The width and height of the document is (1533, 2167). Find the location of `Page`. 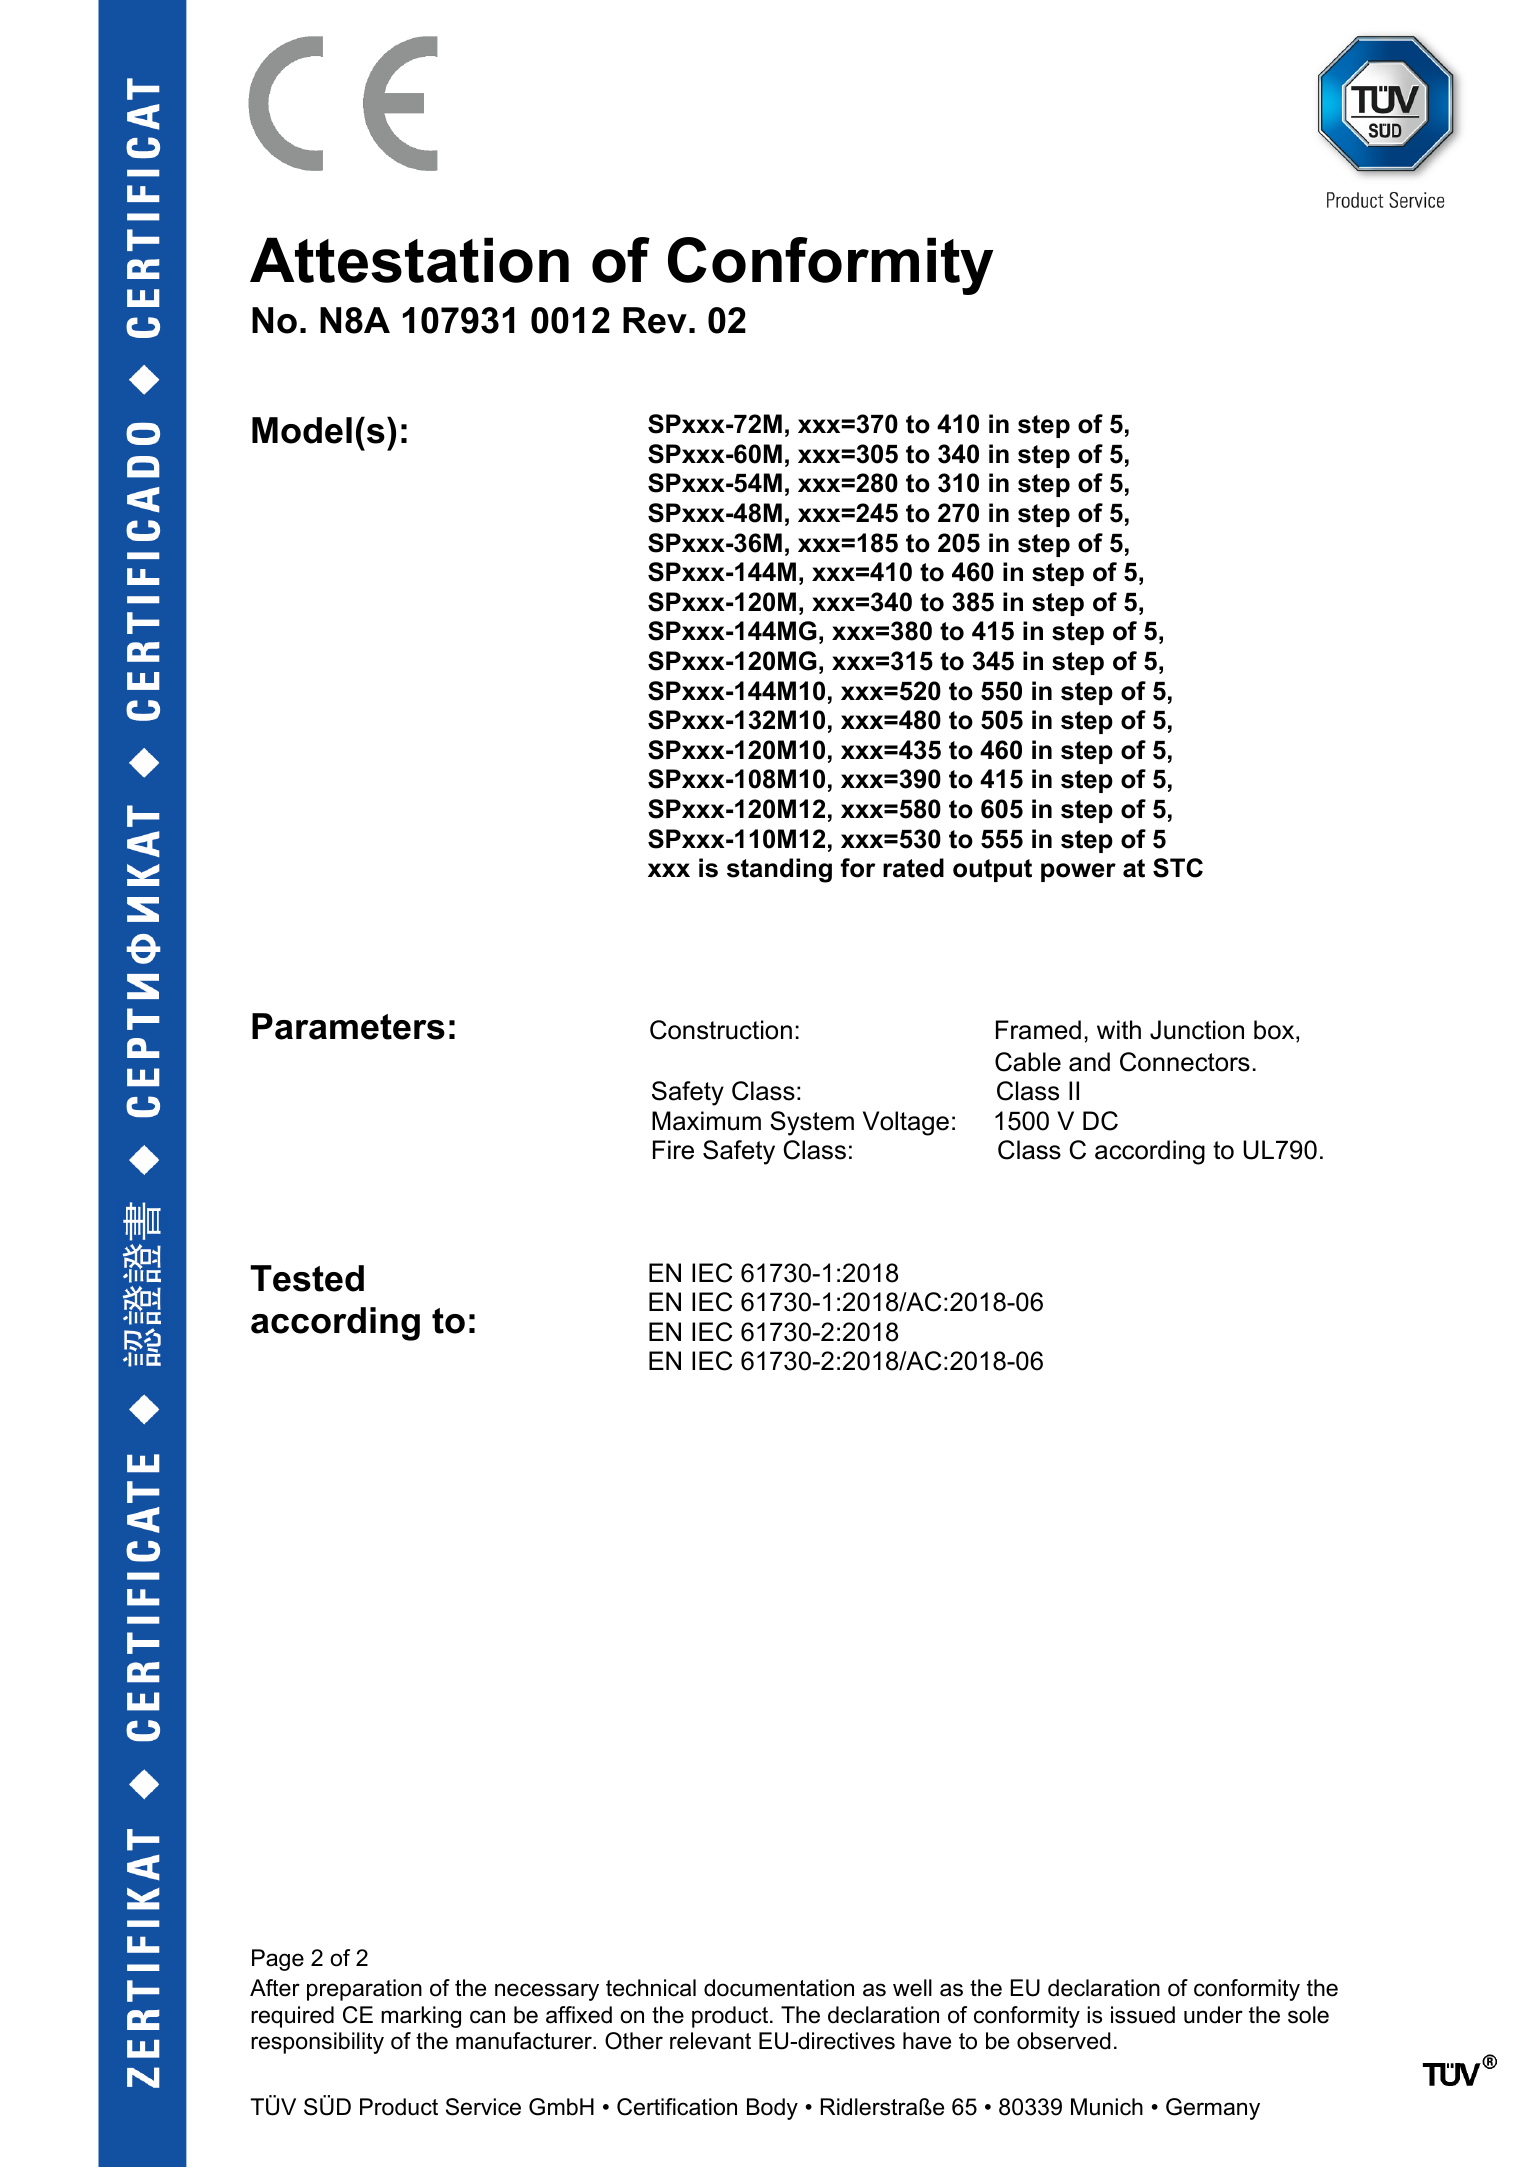

Page is located at coordinates (278, 1960).
